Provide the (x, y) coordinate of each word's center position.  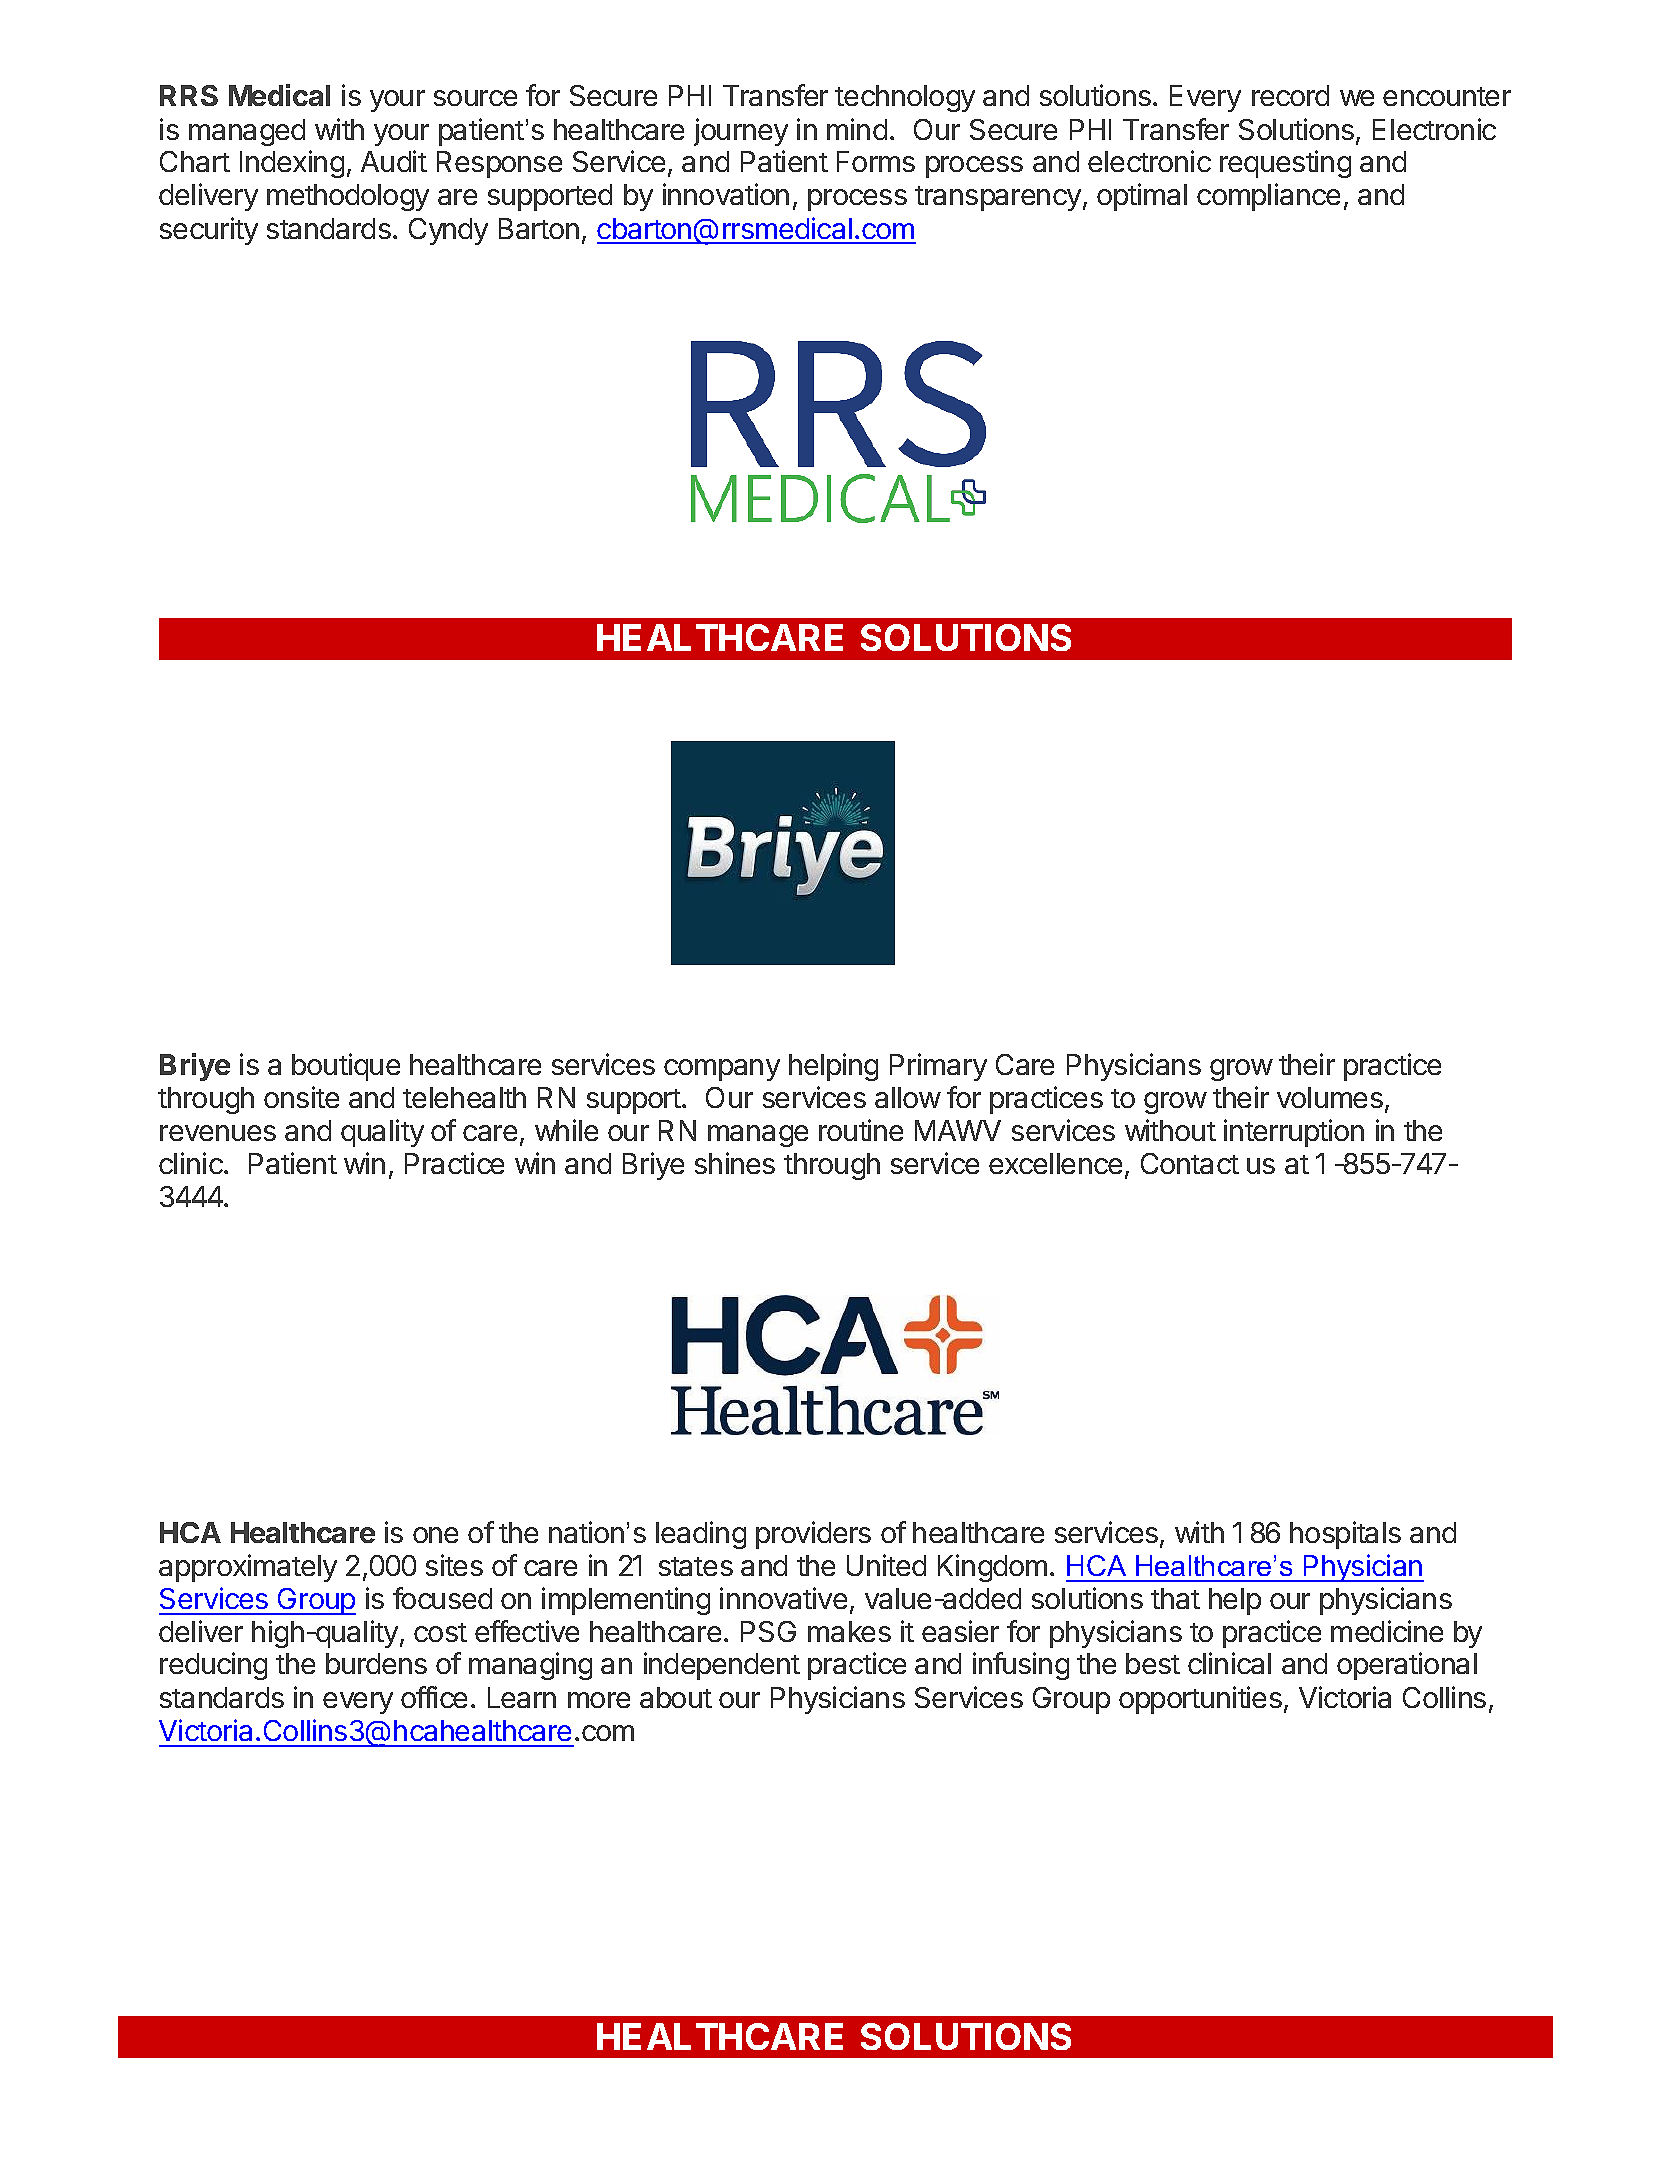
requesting (1285, 164)
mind (857, 129)
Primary (938, 1067)
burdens (376, 1663)
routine (861, 1130)
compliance (1268, 197)
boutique (346, 1067)
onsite (301, 1097)
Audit (394, 161)
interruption (1294, 1133)
